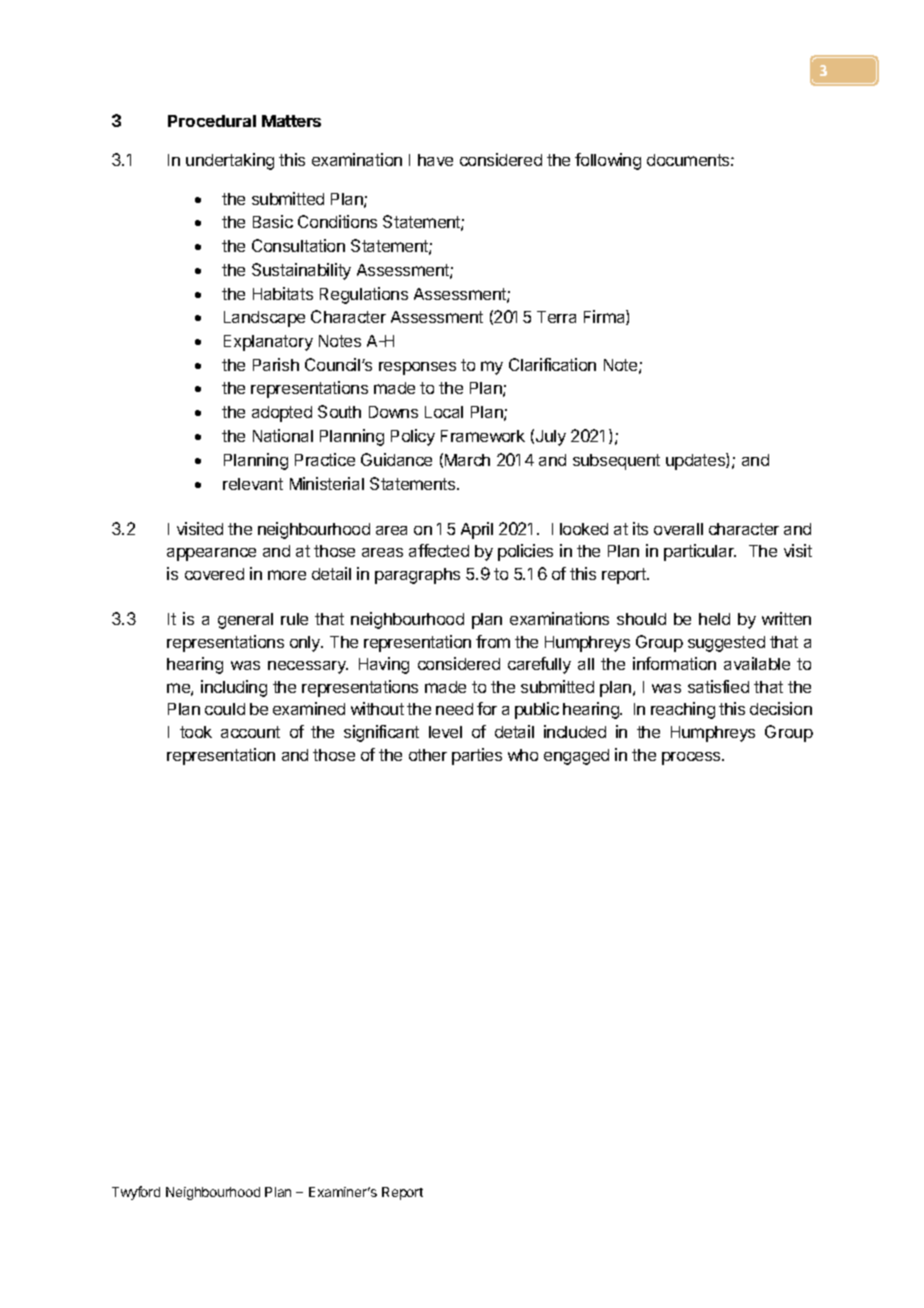  I want to click on policies, so click(525, 552).
